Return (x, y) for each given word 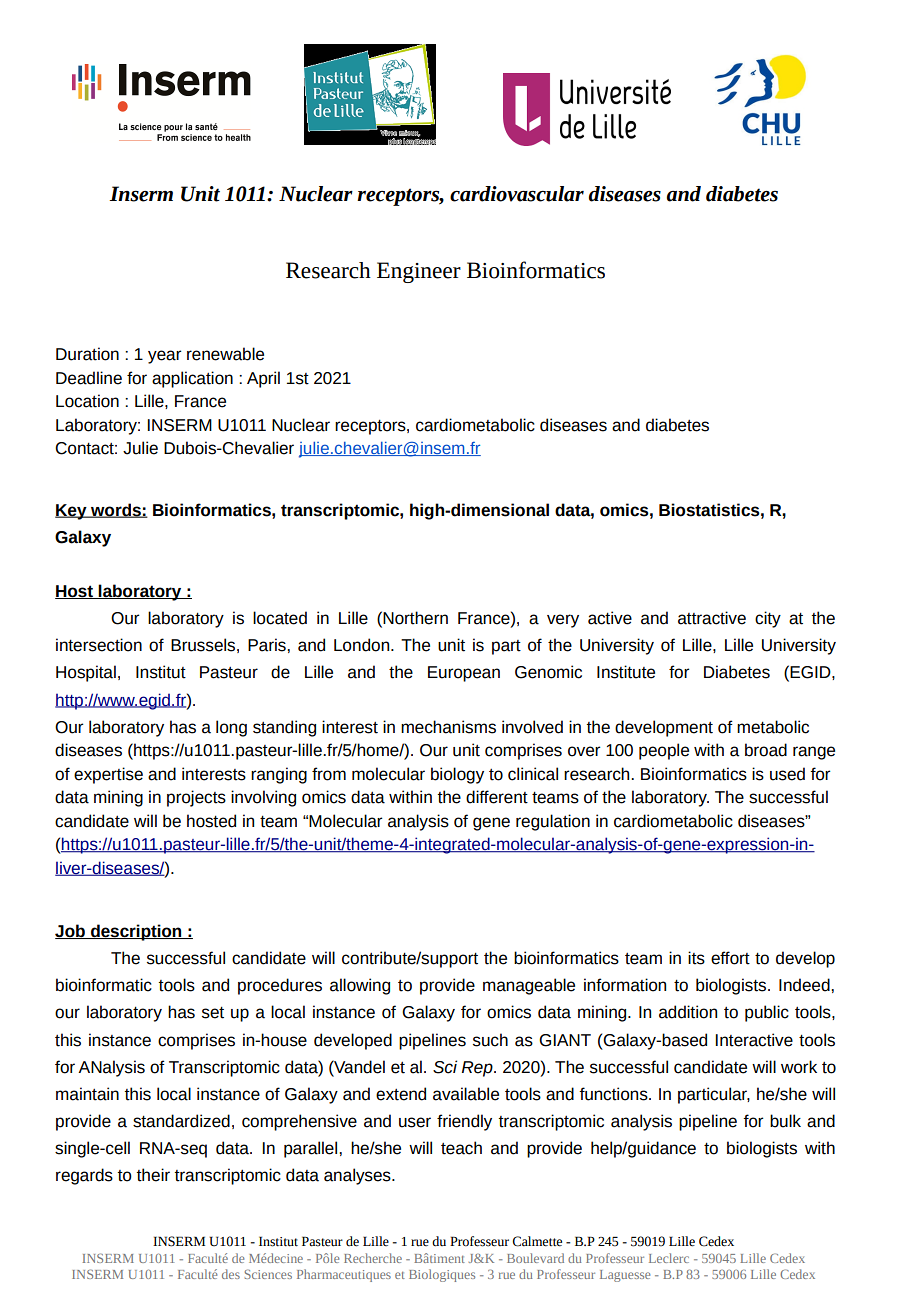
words (116, 510)
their (153, 1175)
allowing (360, 986)
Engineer (419, 272)
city (768, 619)
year (164, 357)
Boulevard (535, 1258)
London (363, 645)
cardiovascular (517, 194)
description (136, 932)
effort (730, 958)
